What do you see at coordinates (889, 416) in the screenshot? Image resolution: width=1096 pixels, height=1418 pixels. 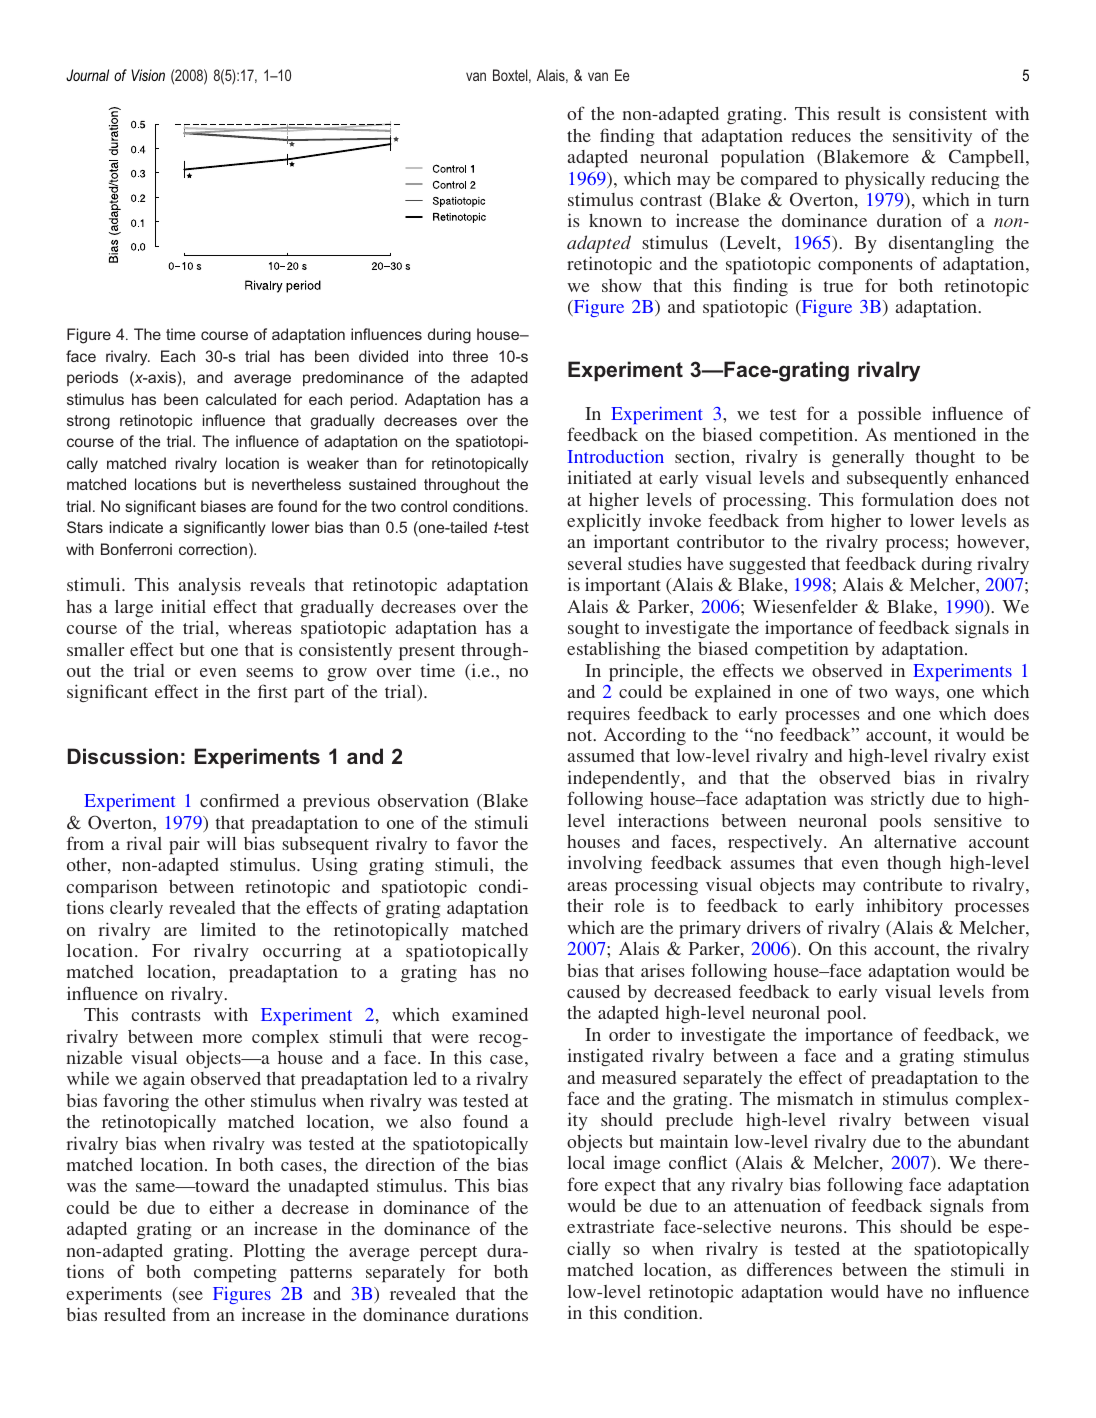 I see `possible` at bounding box center [889, 416].
